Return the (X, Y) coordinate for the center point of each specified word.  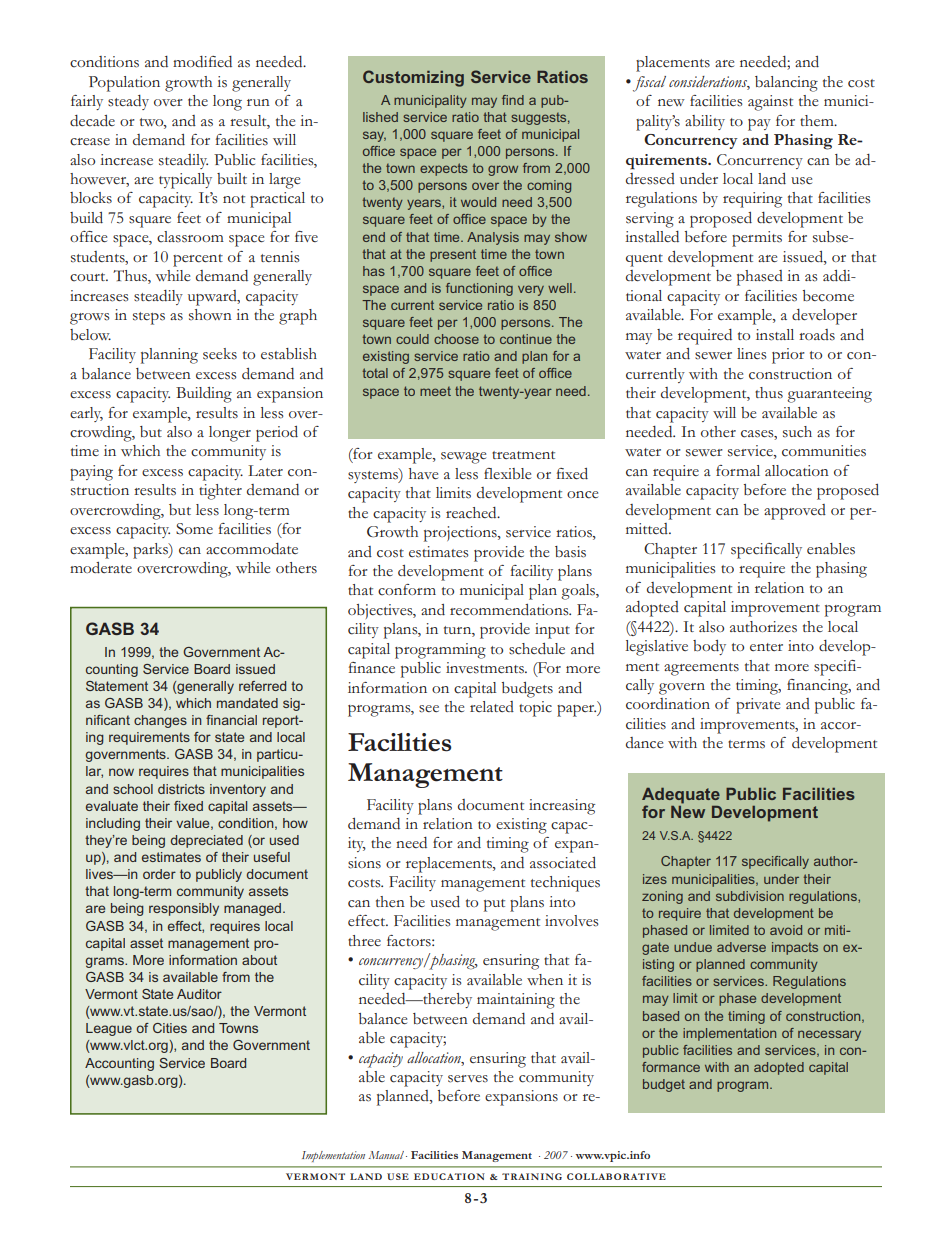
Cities (170, 1028)
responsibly (184, 909)
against (770, 103)
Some (194, 529)
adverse (741, 947)
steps (149, 318)
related (492, 706)
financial (231, 720)
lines (752, 354)
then (390, 901)
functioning (479, 289)
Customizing (413, 78)
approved (795, 512)
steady (128, 102)
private (758, 706)
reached (472, 513)
